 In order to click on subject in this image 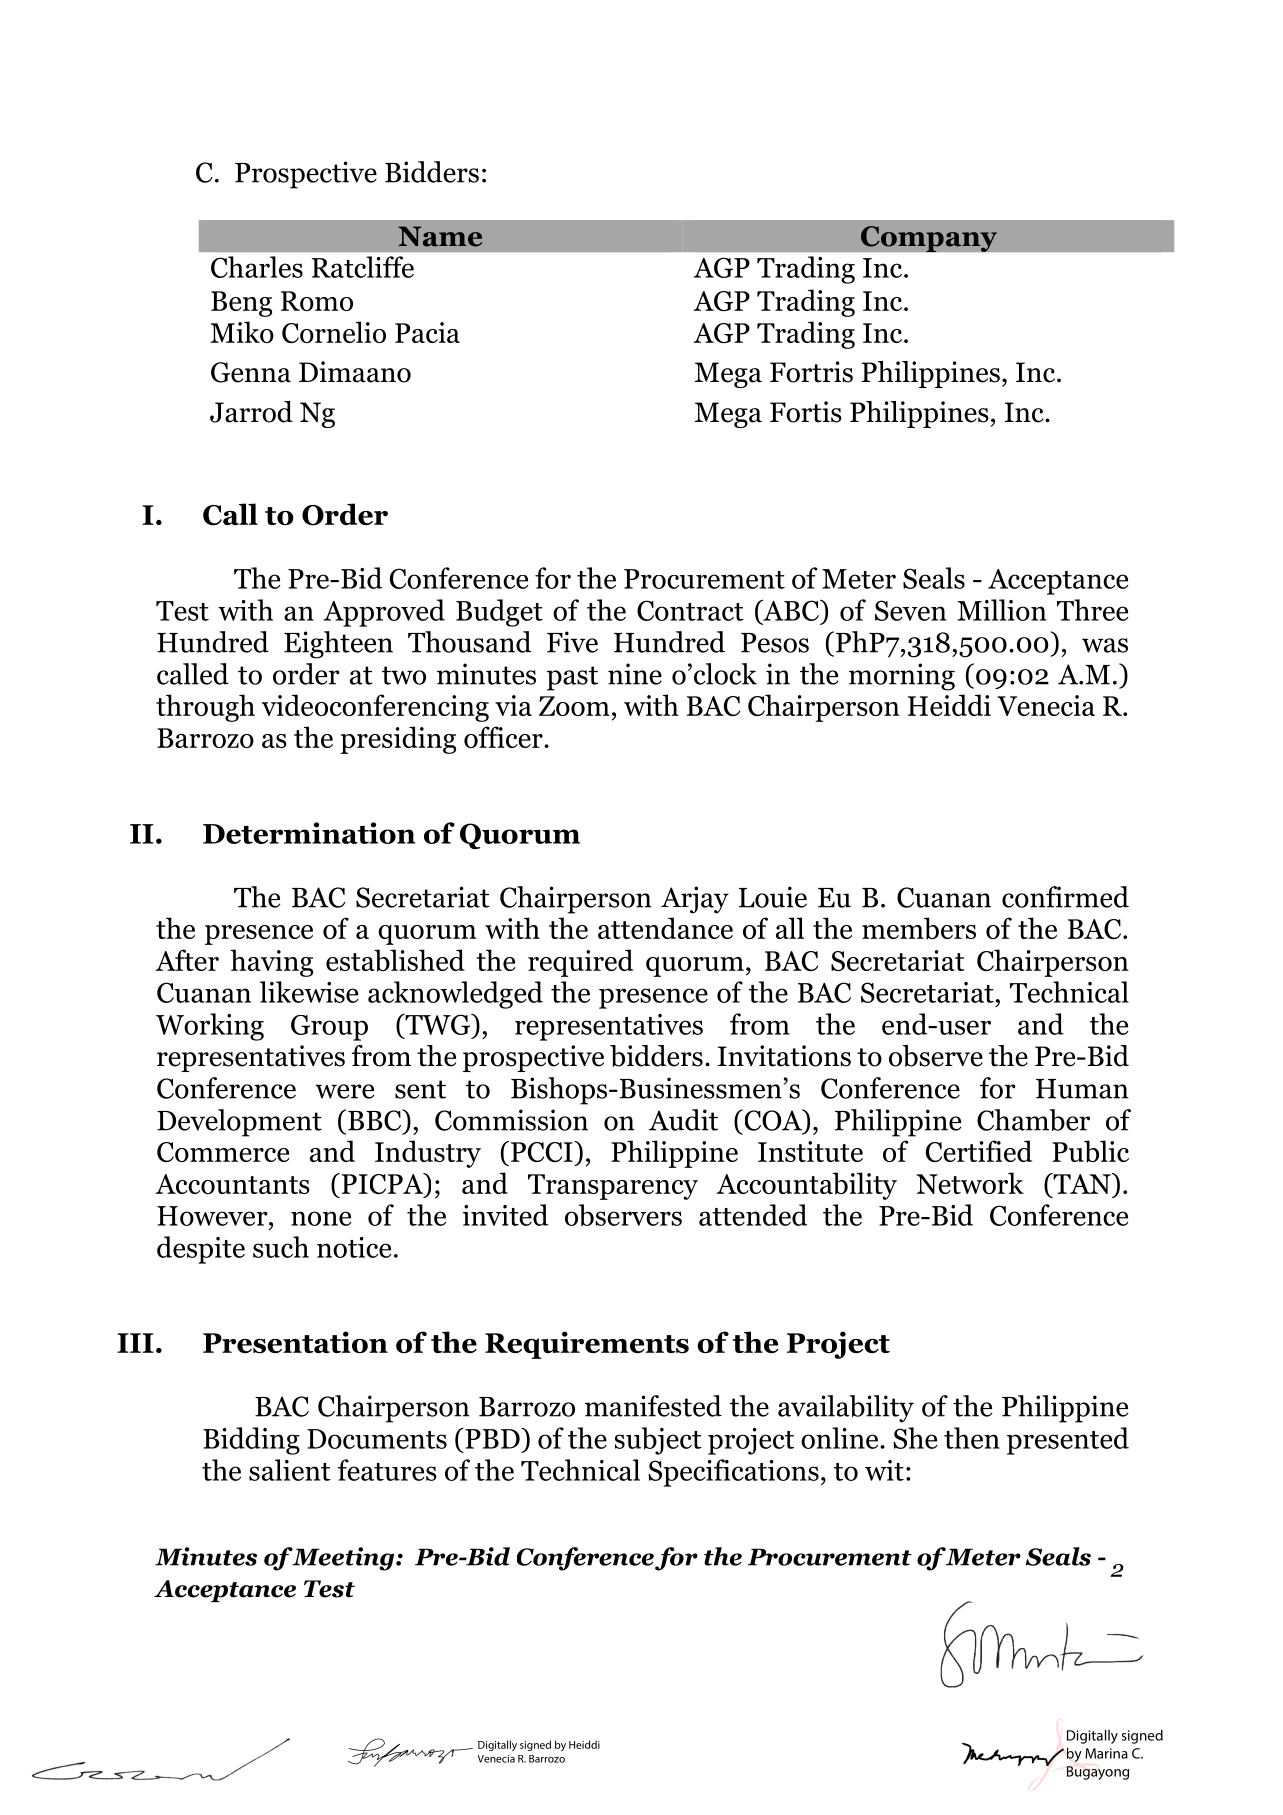, I will do `click(658, 1441)`.
